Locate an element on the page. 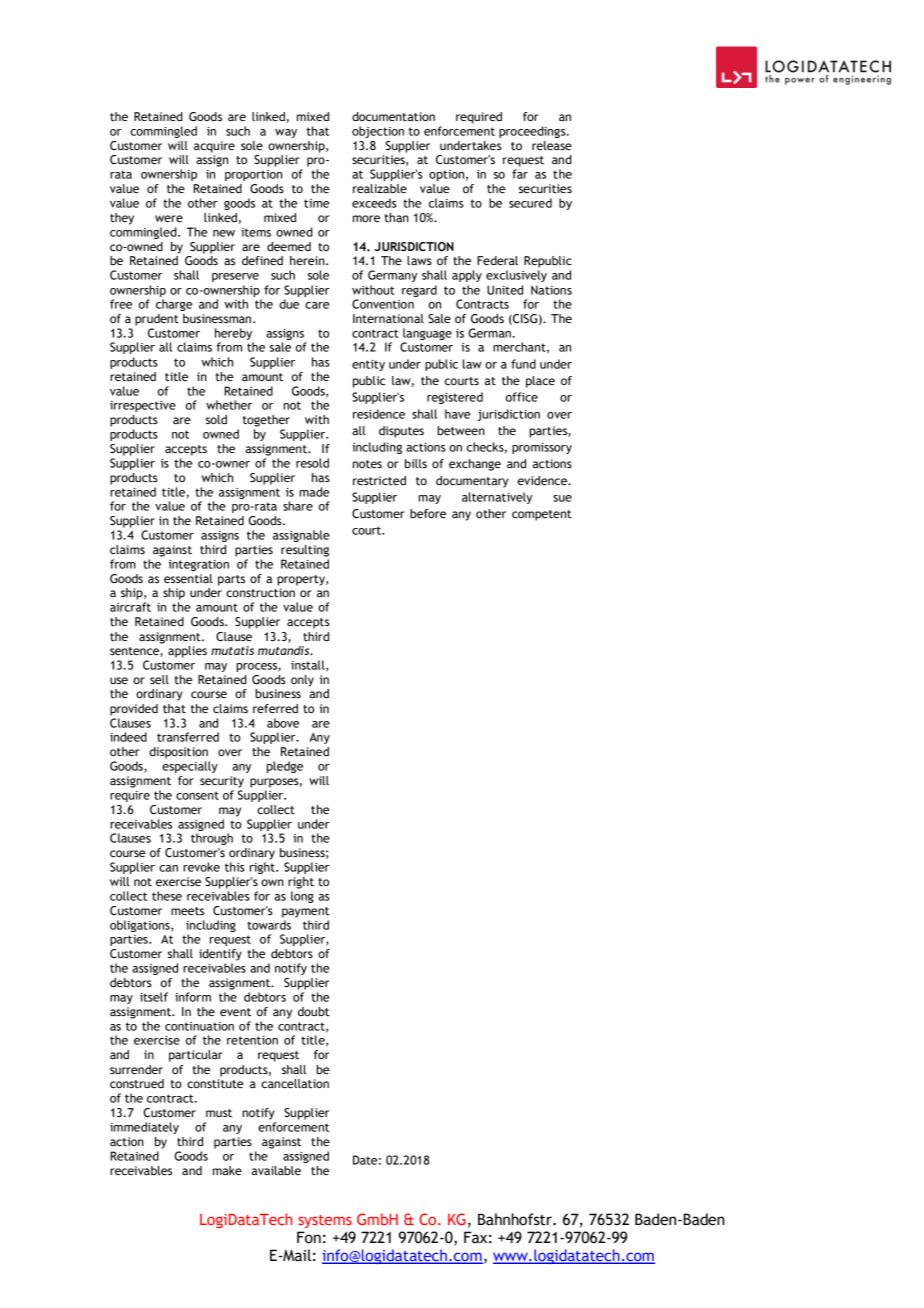 Image resolution: width=924 pixels, height=1308 pixels. sell is located at coordinates (159, 679).
